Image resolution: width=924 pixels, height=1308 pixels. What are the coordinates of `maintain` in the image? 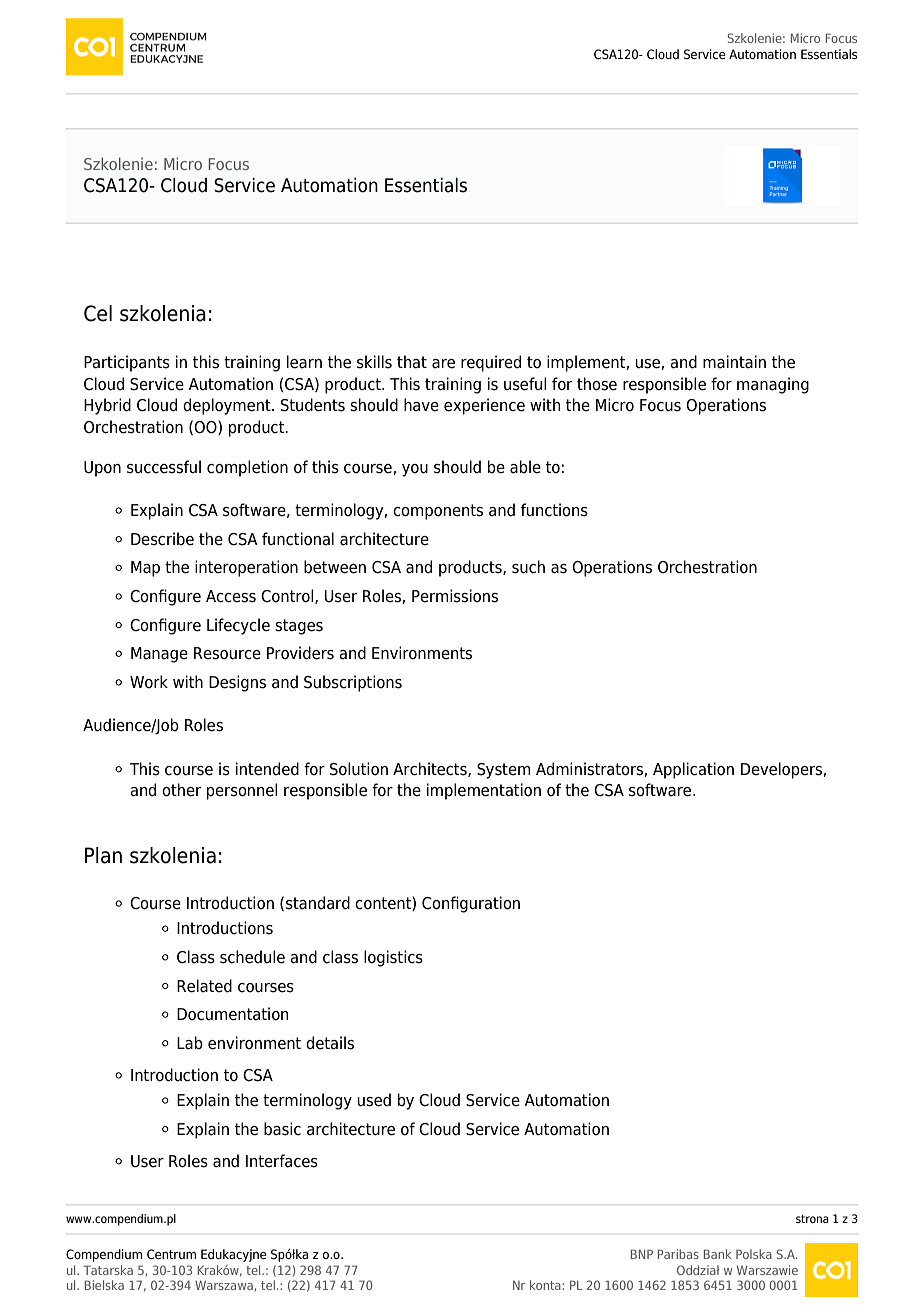 It's located at (734, 362).
